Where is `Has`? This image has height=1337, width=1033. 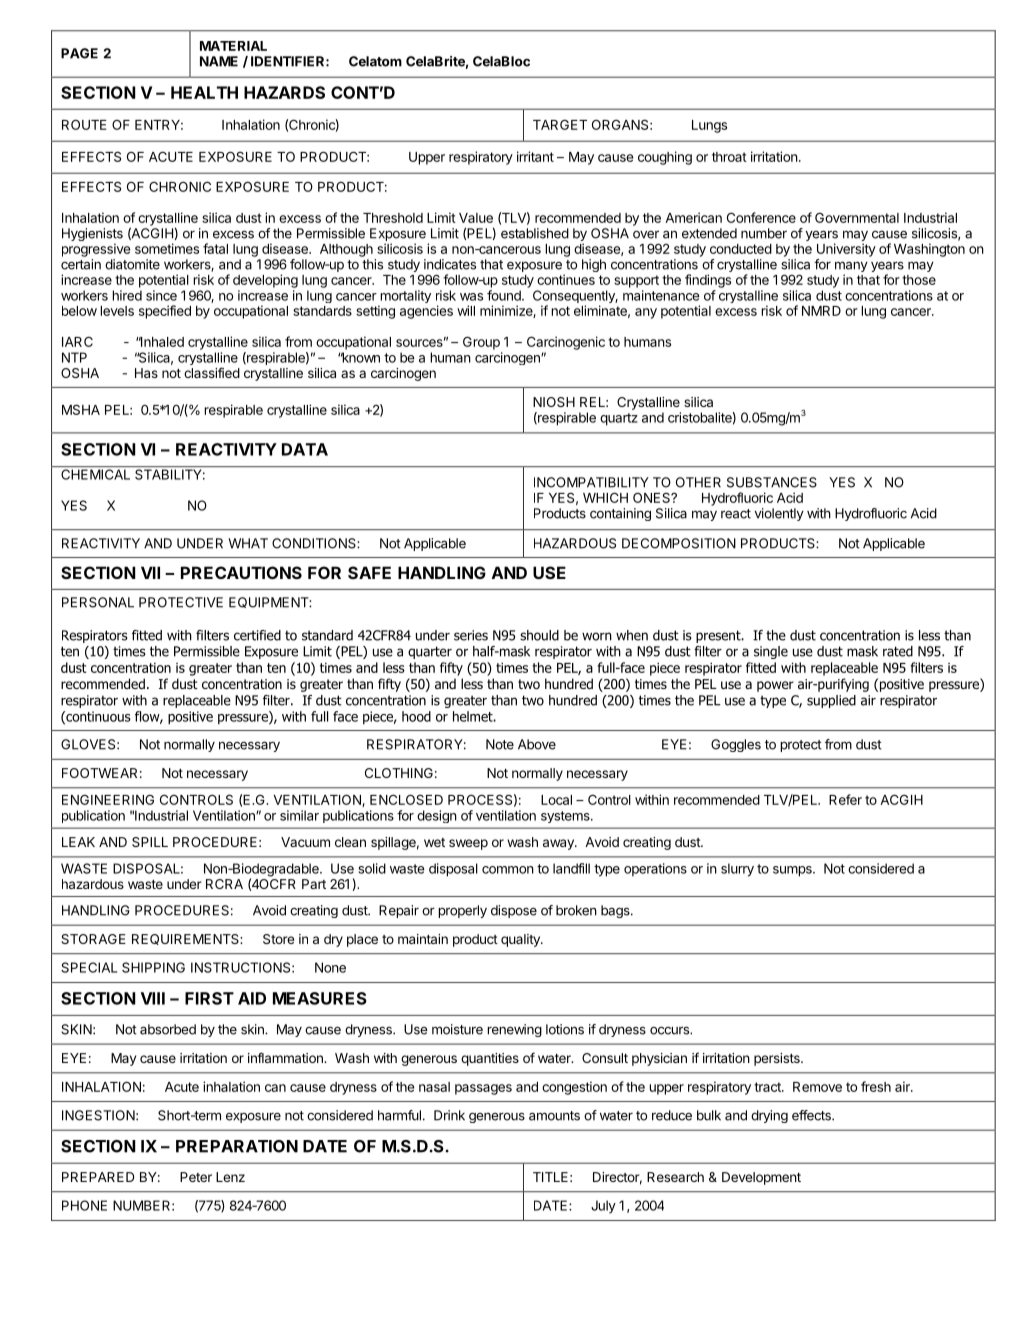 Has is located at coordinates (146, 373).
